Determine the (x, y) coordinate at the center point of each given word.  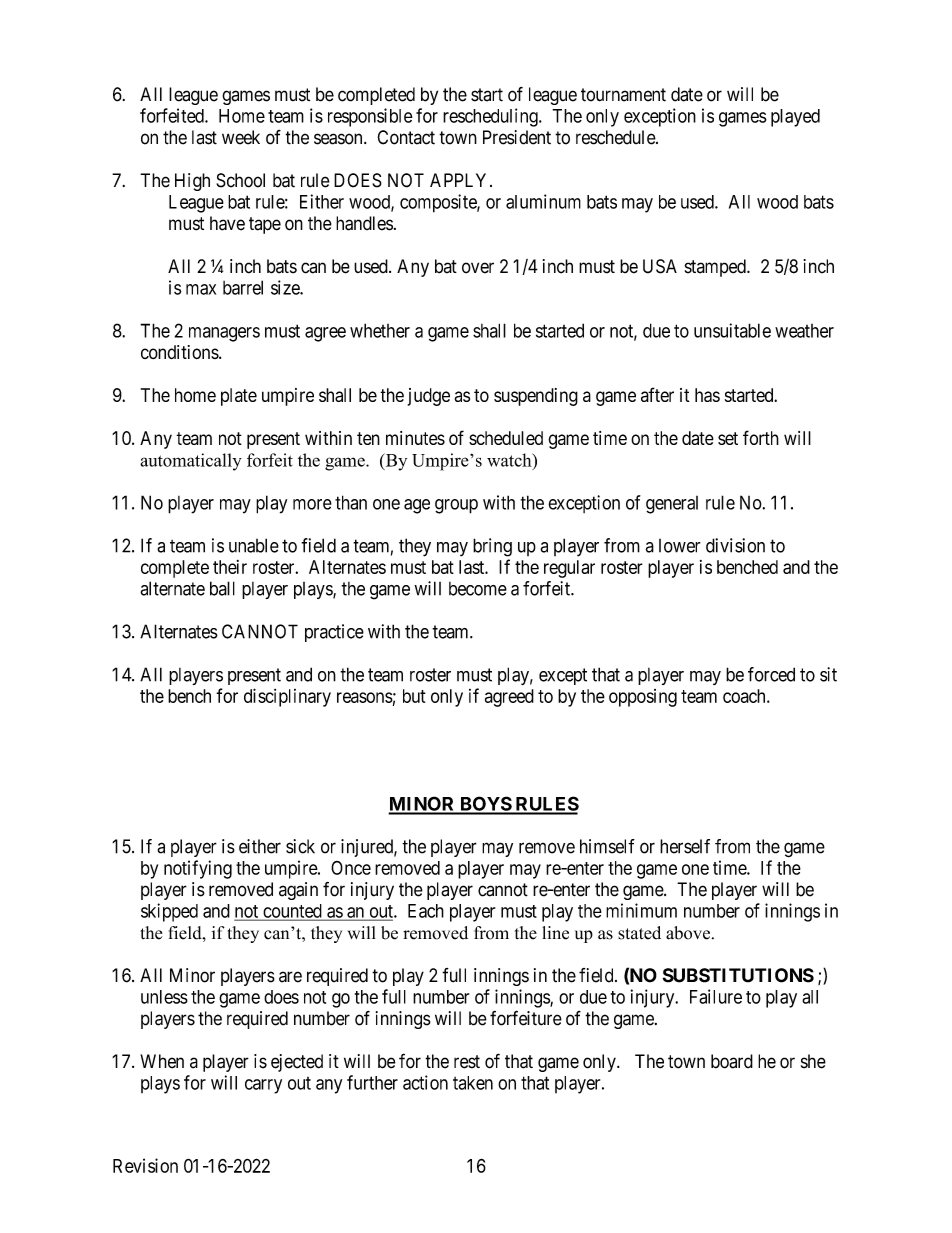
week (241, 137)
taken (473, 1083)
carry (263, 1086)
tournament (623, 95)
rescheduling (491, 117)
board (732, 1061)
